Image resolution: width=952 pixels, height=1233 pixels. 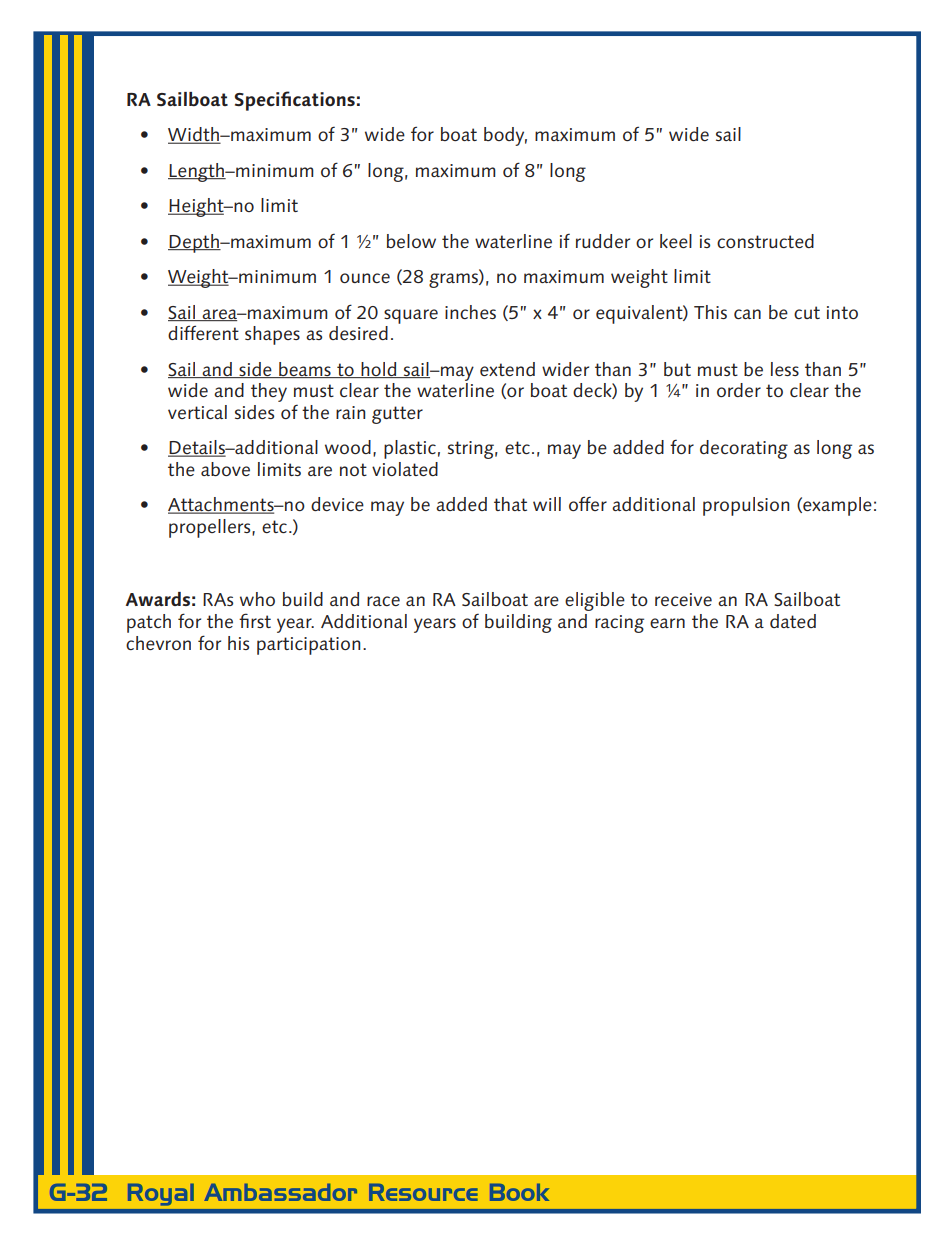 What do you see at coordinates (309, 646) in the screenshot?
I see `participation` at bounding box center [309, 646].
